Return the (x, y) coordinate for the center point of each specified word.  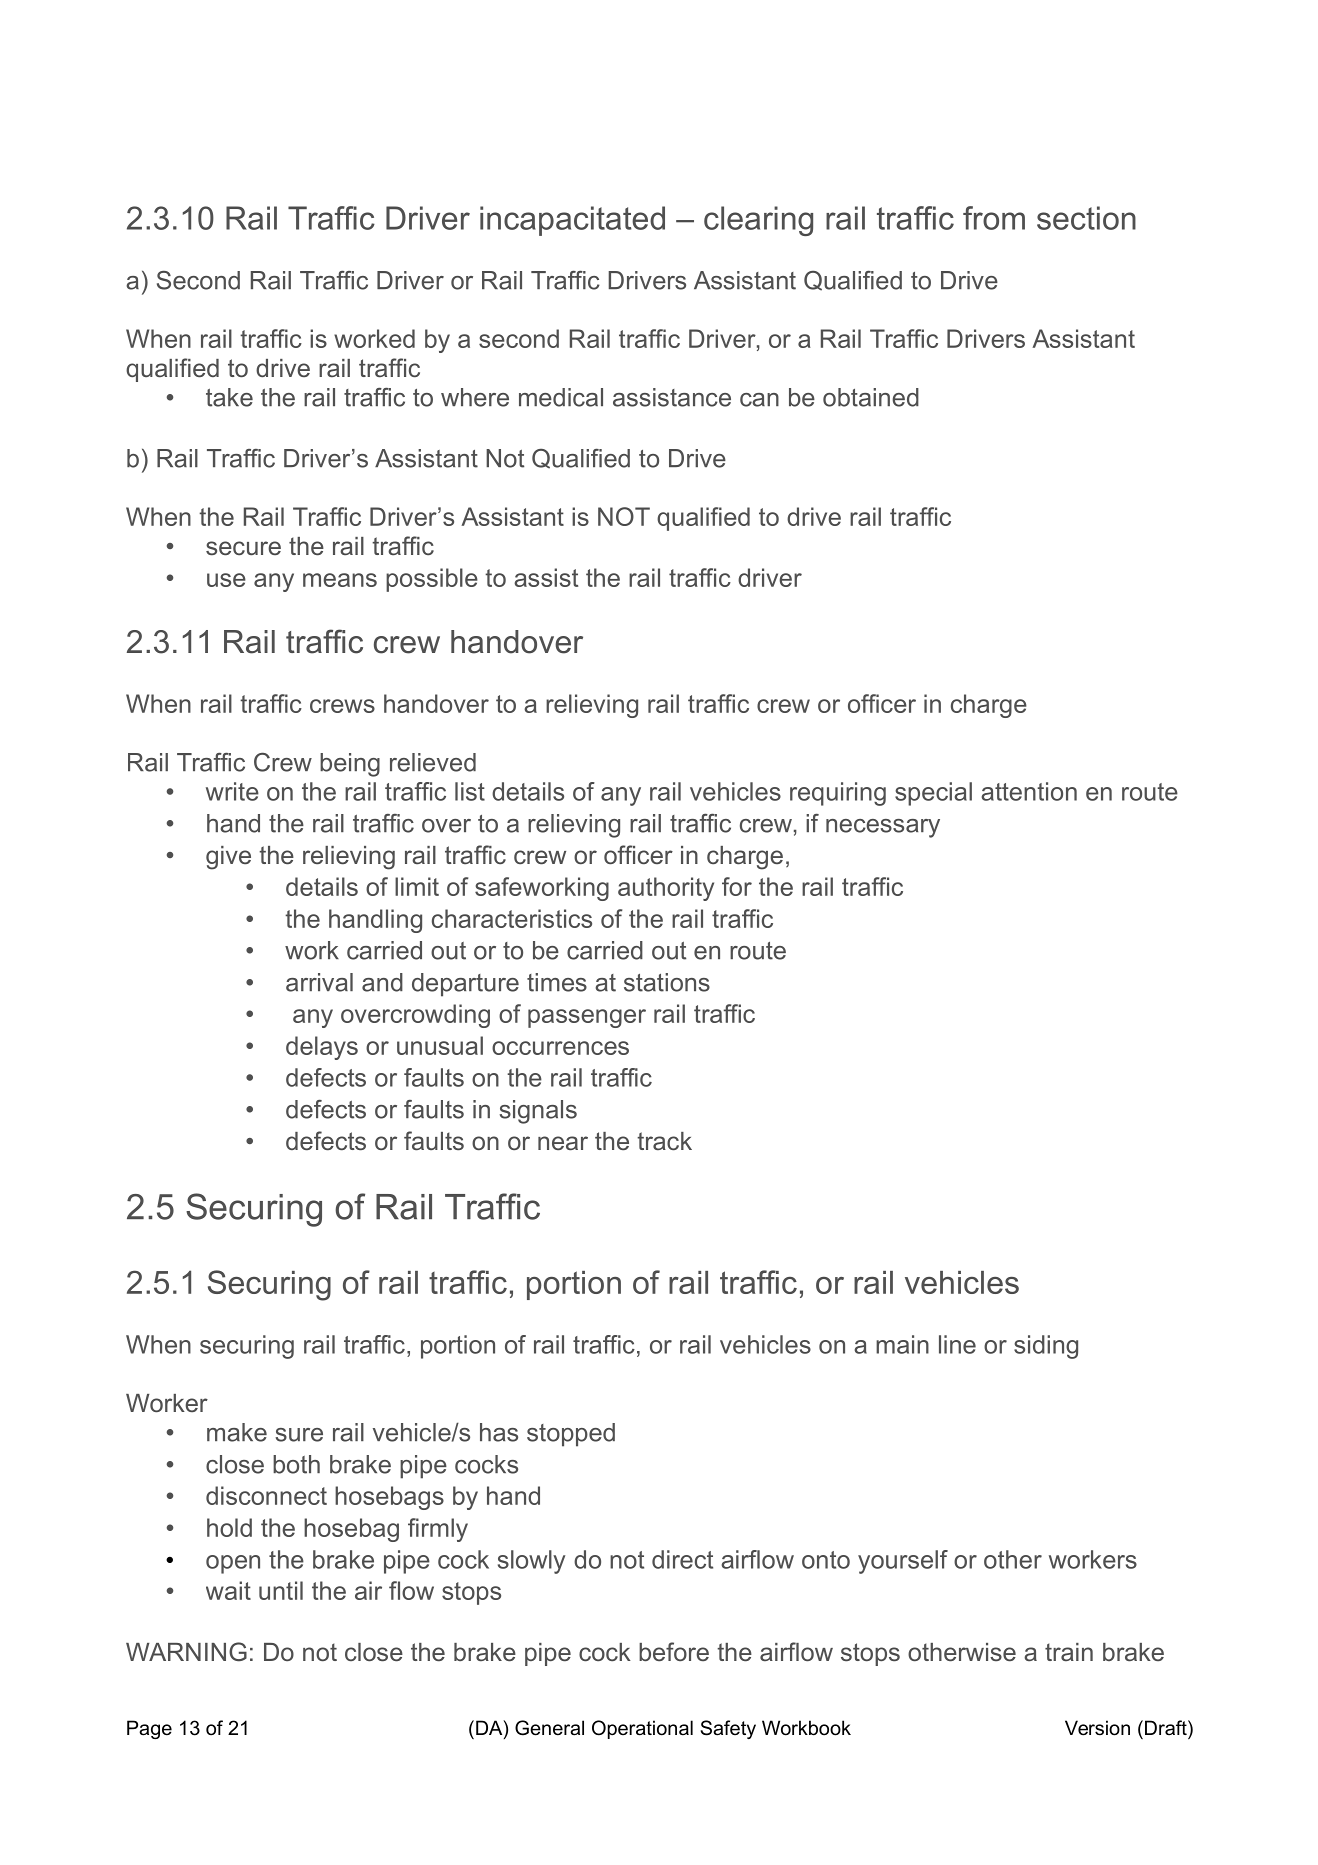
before (674, 1651)
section (1086, 218)
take (229, 397)
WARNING (186, 1652)
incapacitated (572, 221)
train (1069, 1652)
